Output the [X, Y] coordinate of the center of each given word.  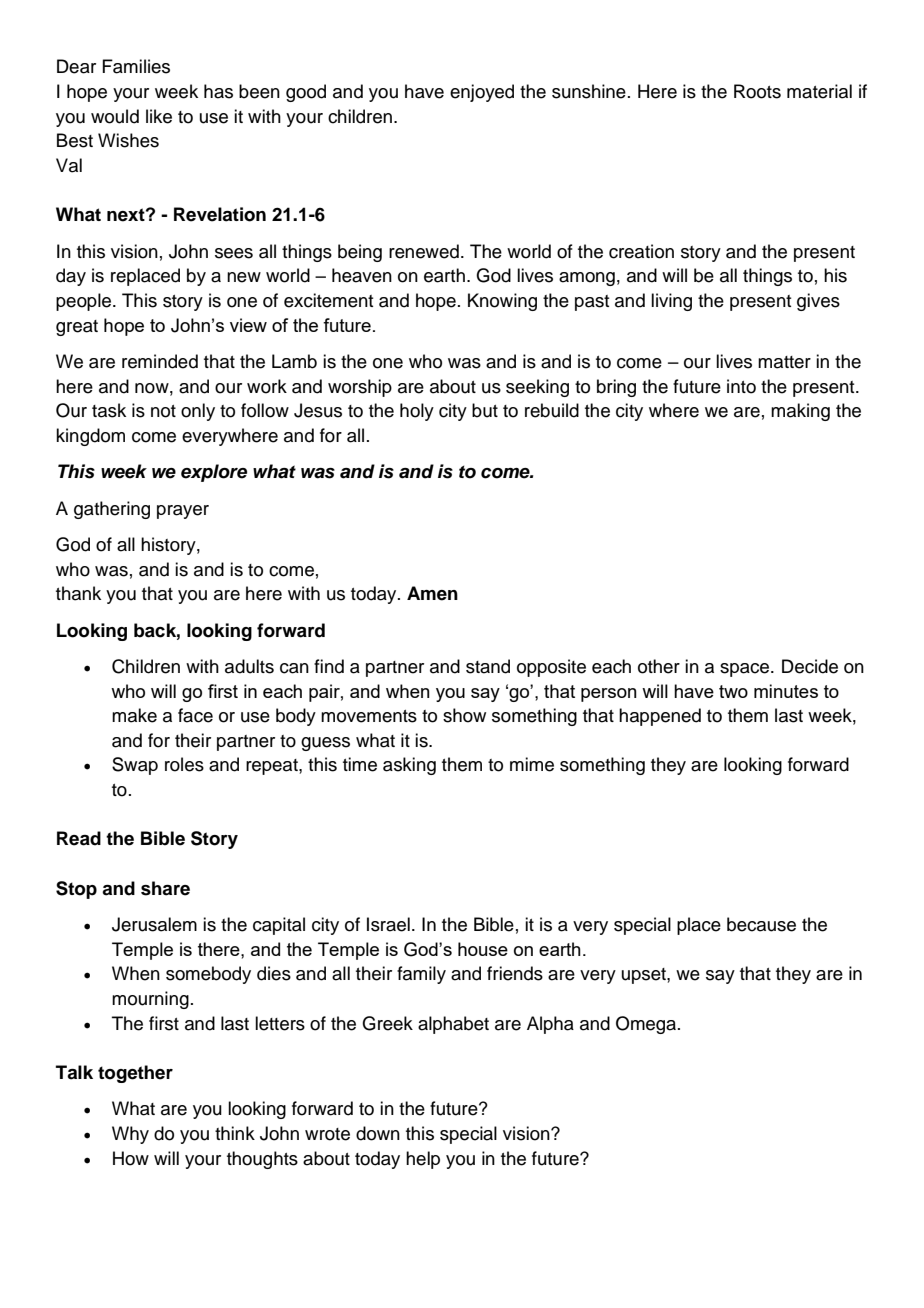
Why [130, 1135]
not [163, 411]
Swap [135, 766]
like [159, 116]
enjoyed [482, 93]
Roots [757, 91]
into [741, 386]
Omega [646, 1025]
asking [409, 766]
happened [660, 717]
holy [417, 412]
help [423, 1160]
